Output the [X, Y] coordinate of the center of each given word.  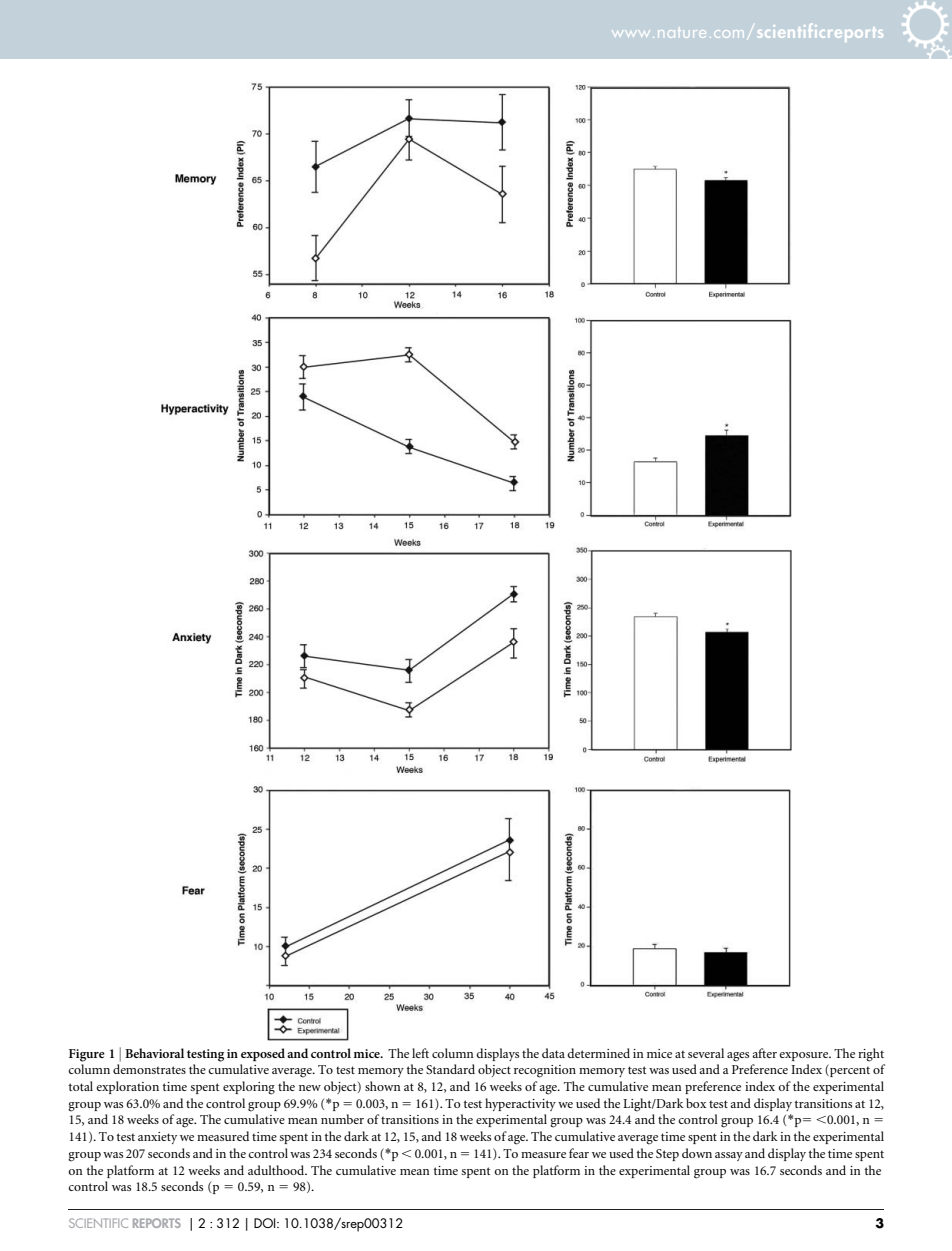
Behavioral [154, 1053]
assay [729, 1156]
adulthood [277, 1170]
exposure [805, 1056]
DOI [266, 1223]
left [420, 1053]
